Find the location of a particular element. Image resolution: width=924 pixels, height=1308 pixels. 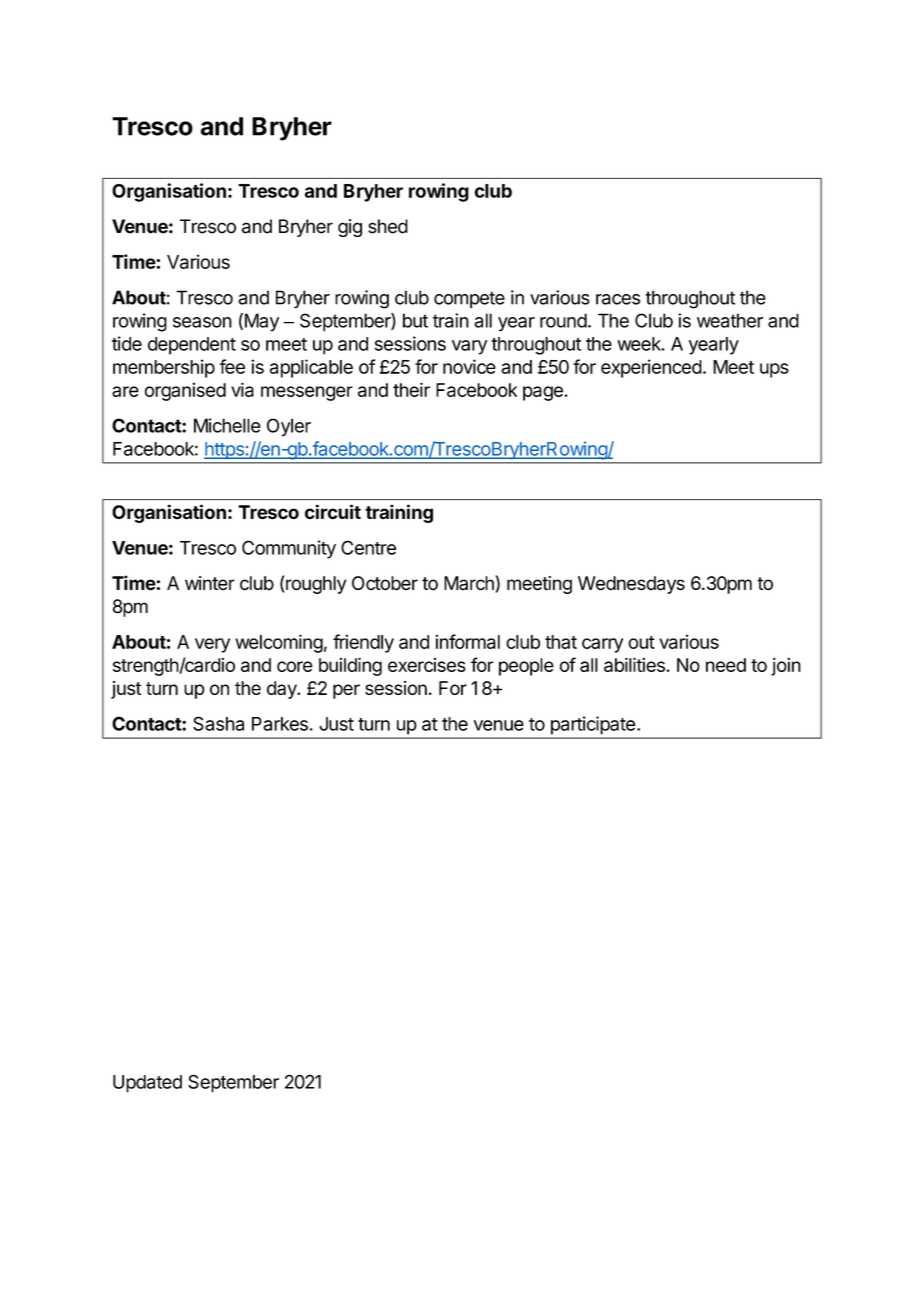

Michelle is located at coordinates (227, 425).
